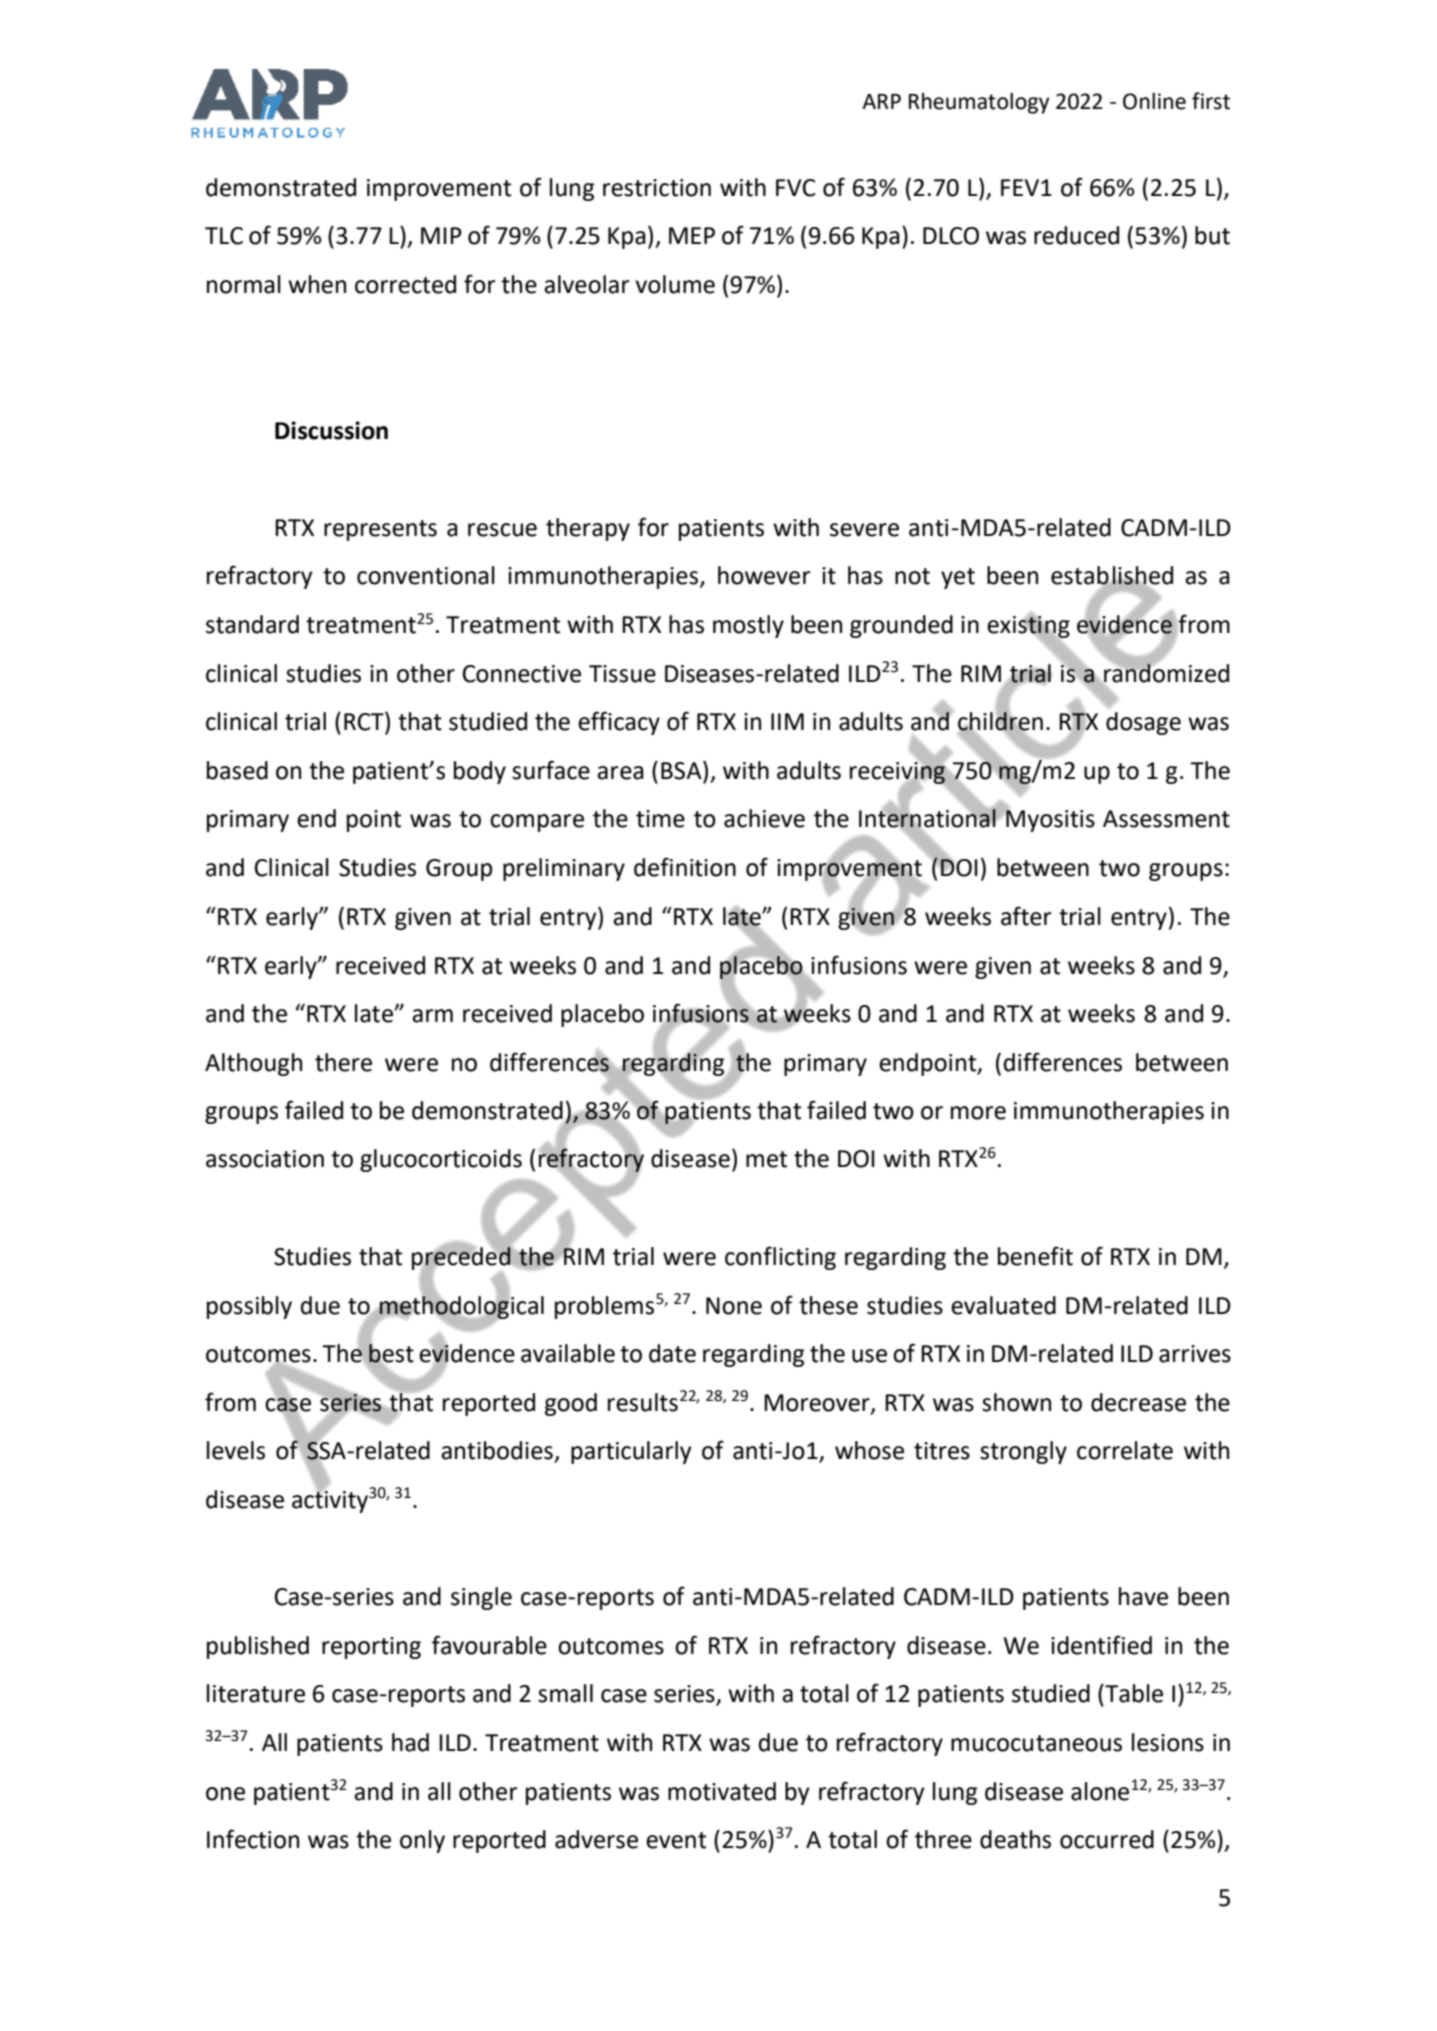  What do you see at coordinates (1026, 916) in the screenshot?
I see `after` at bounding box center [1026, 916].
